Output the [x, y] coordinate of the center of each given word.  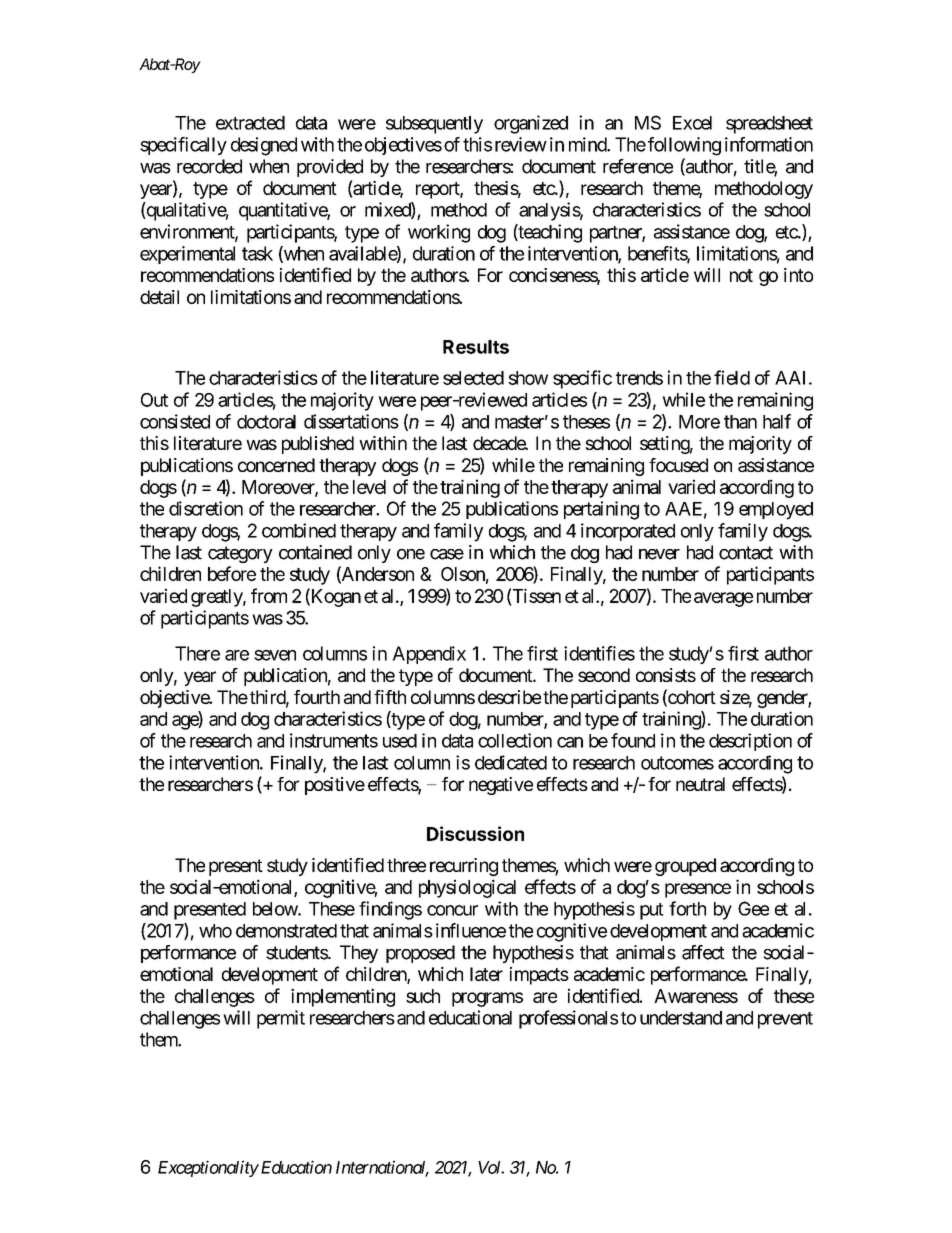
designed [264, 146]
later [486, 974]
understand [681, 1018]
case [447, 554]
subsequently [434, 125]
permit [281, 1019]
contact [746, 553]
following [683, 146]
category [240, 554]
